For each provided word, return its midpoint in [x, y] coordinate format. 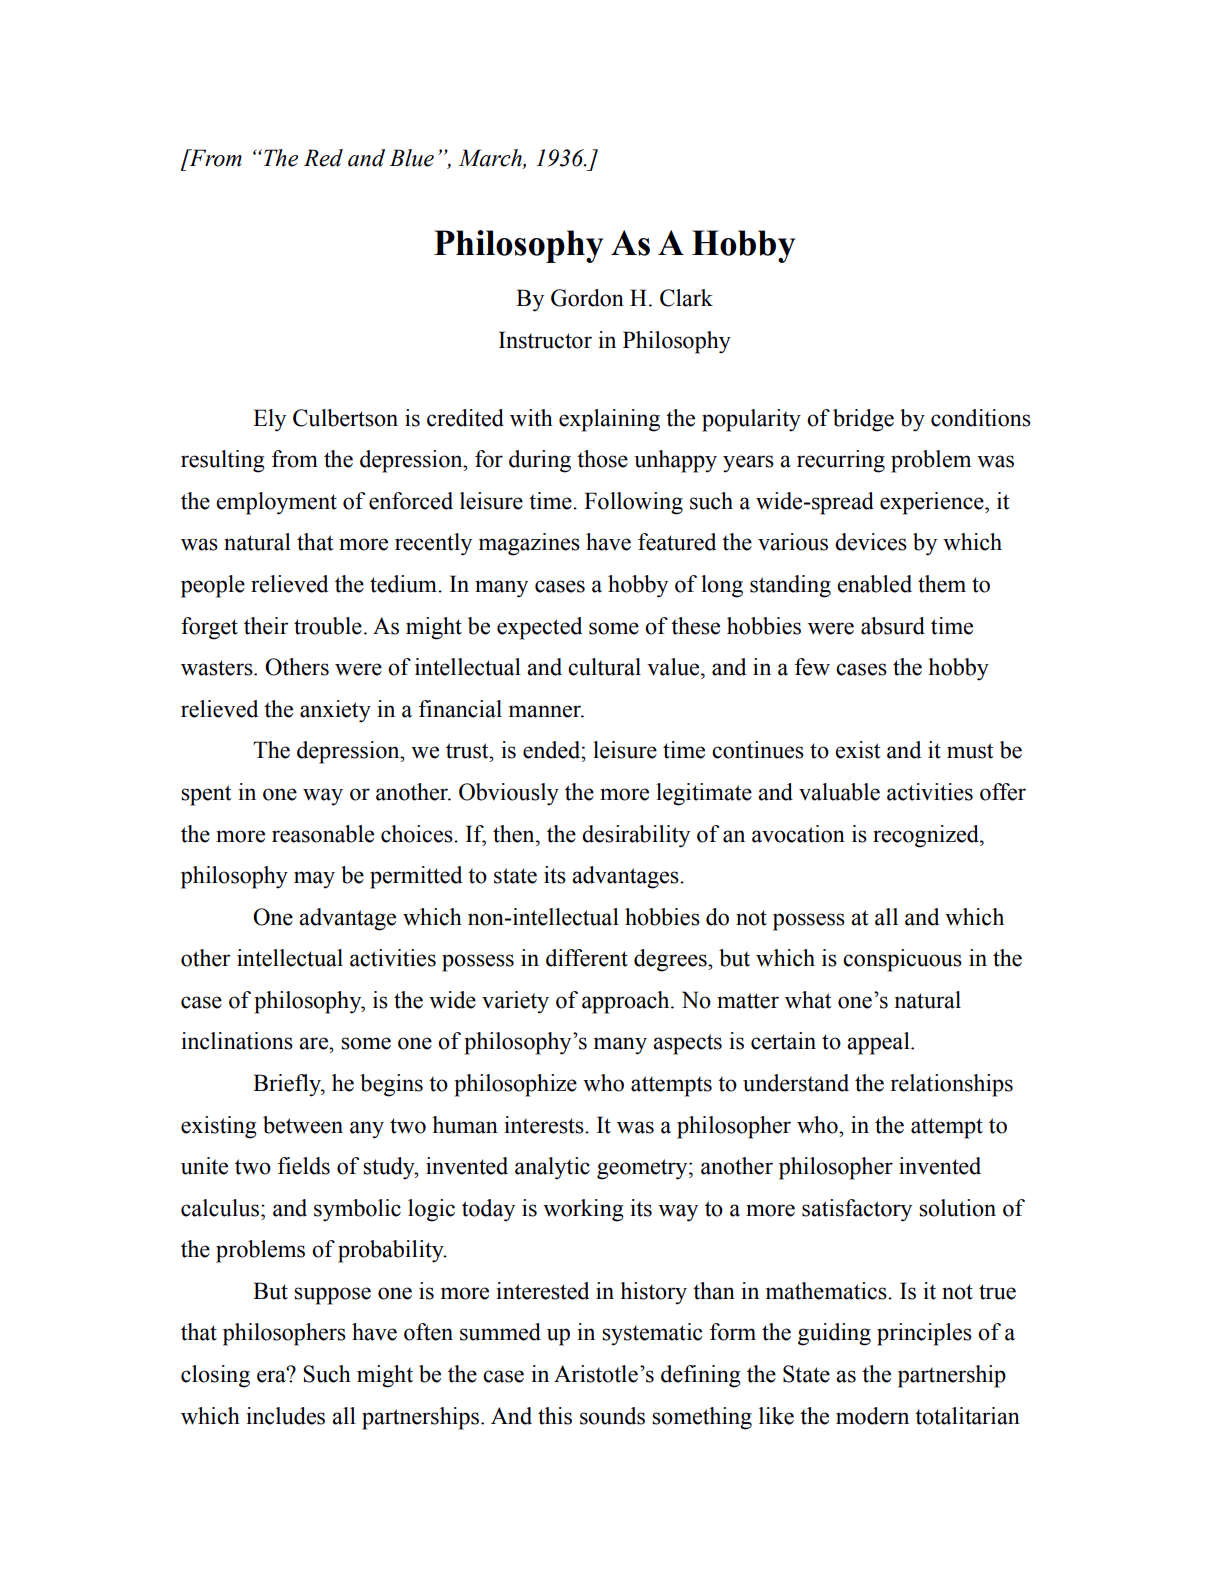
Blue [411, 158]
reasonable [323, 834]
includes [285, 1416]
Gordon [587, 298]
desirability [636, 836]
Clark [686, 298]
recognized [927, 836]
